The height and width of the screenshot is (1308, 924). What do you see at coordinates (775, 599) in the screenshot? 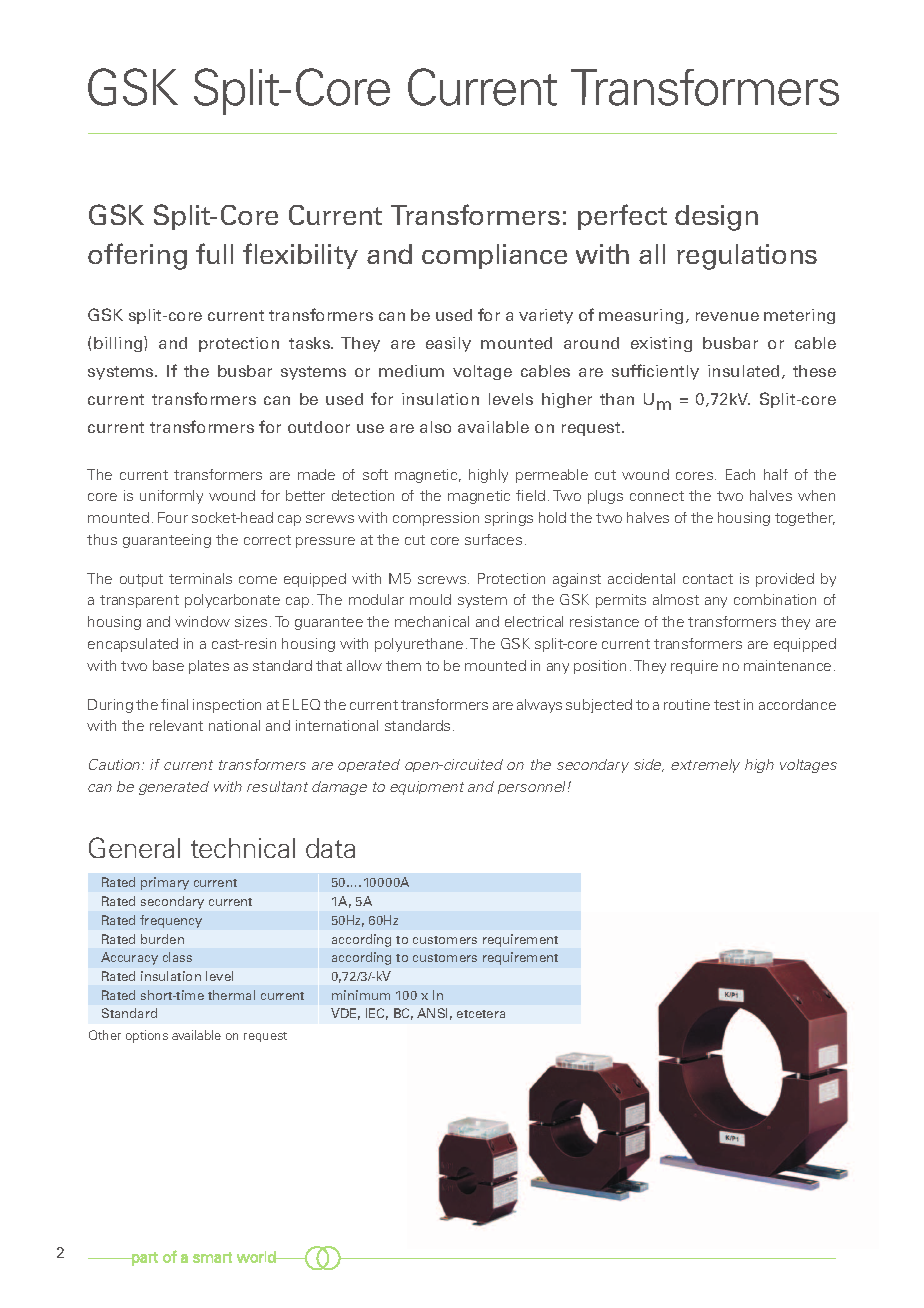
I see `combination` at bounding box center [775, 599].
